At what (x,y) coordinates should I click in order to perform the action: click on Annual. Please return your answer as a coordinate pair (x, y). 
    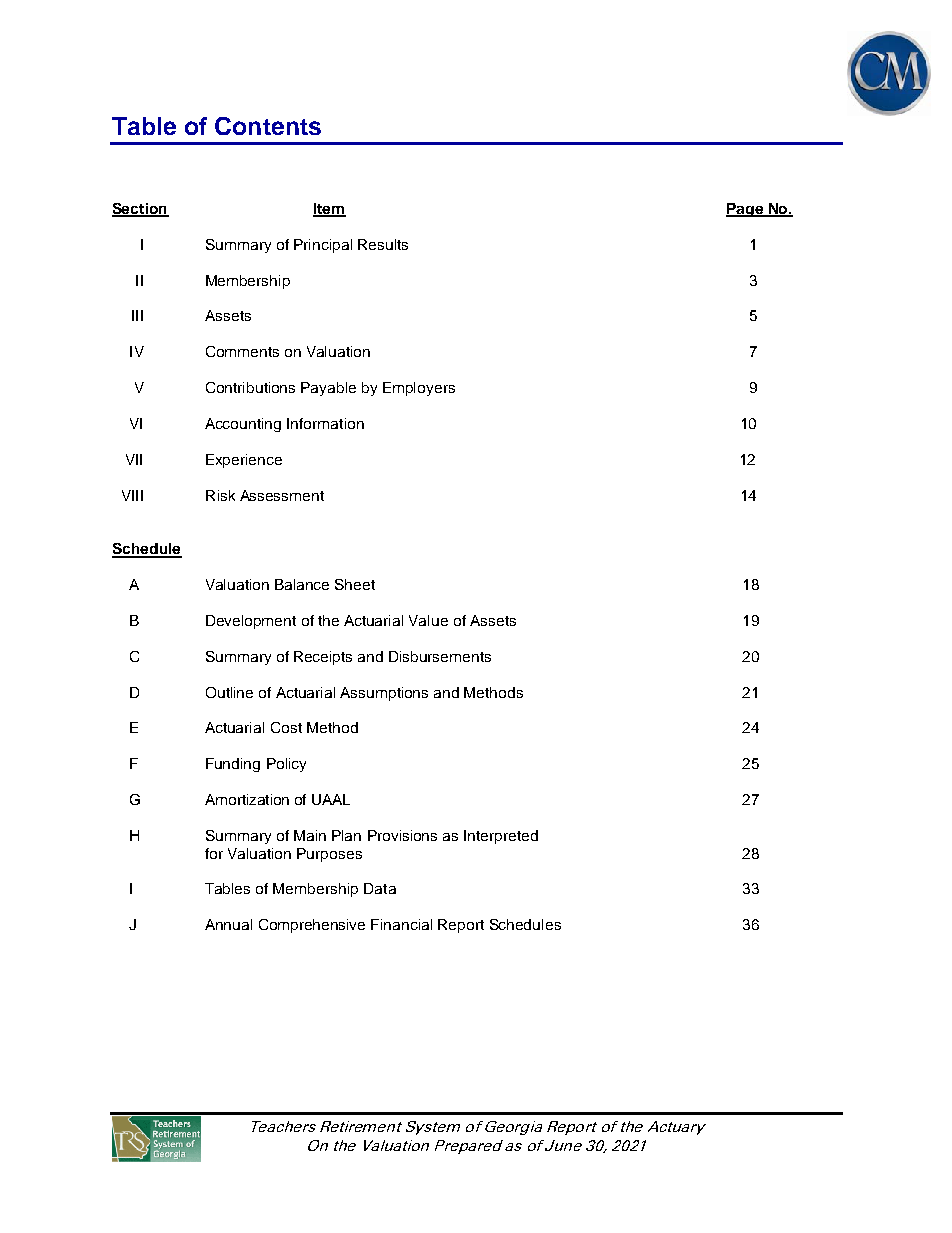
    Looking at the image, I should click on (228, 924).
